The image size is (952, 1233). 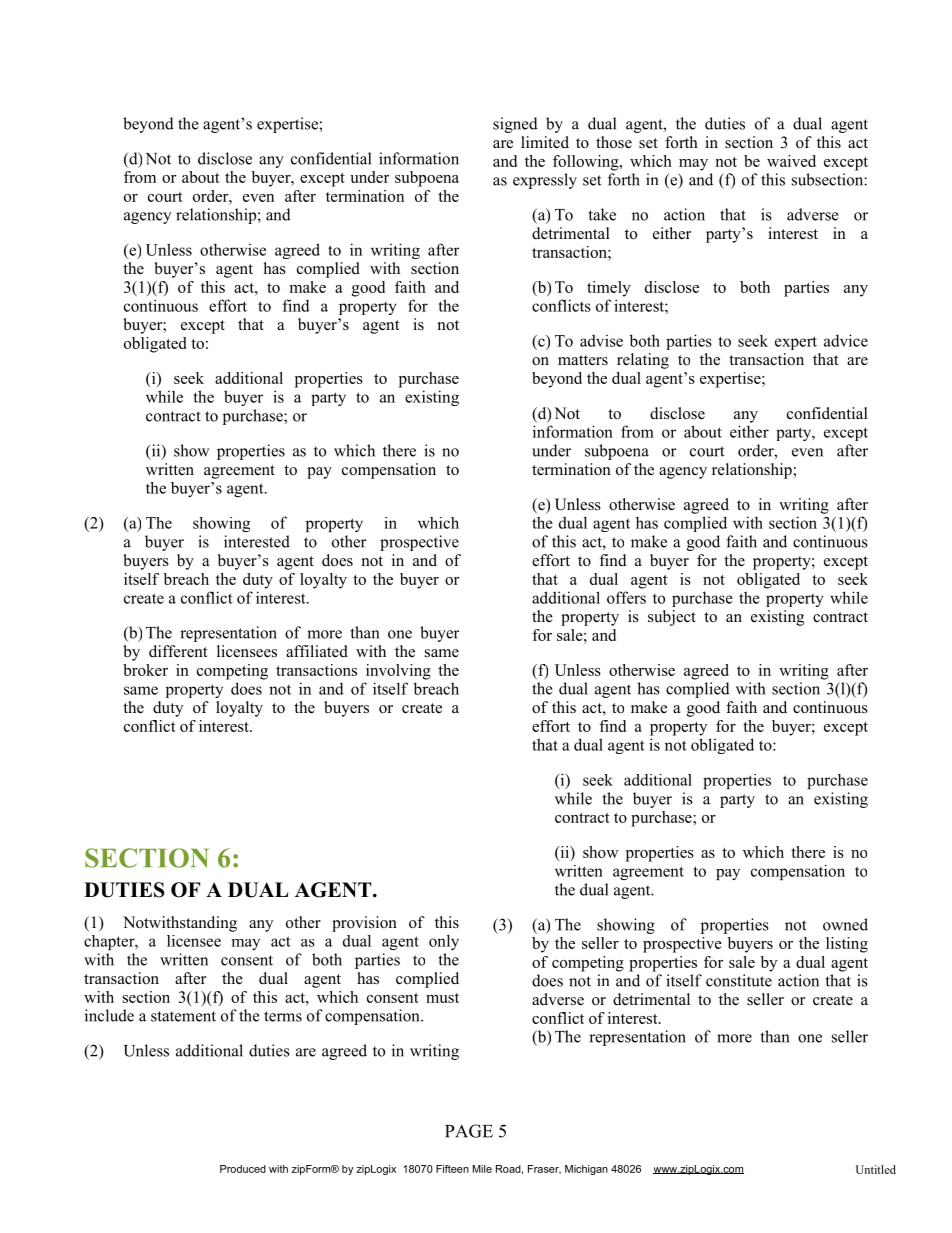 I want to click on limited, so click(x=545, y=142).
